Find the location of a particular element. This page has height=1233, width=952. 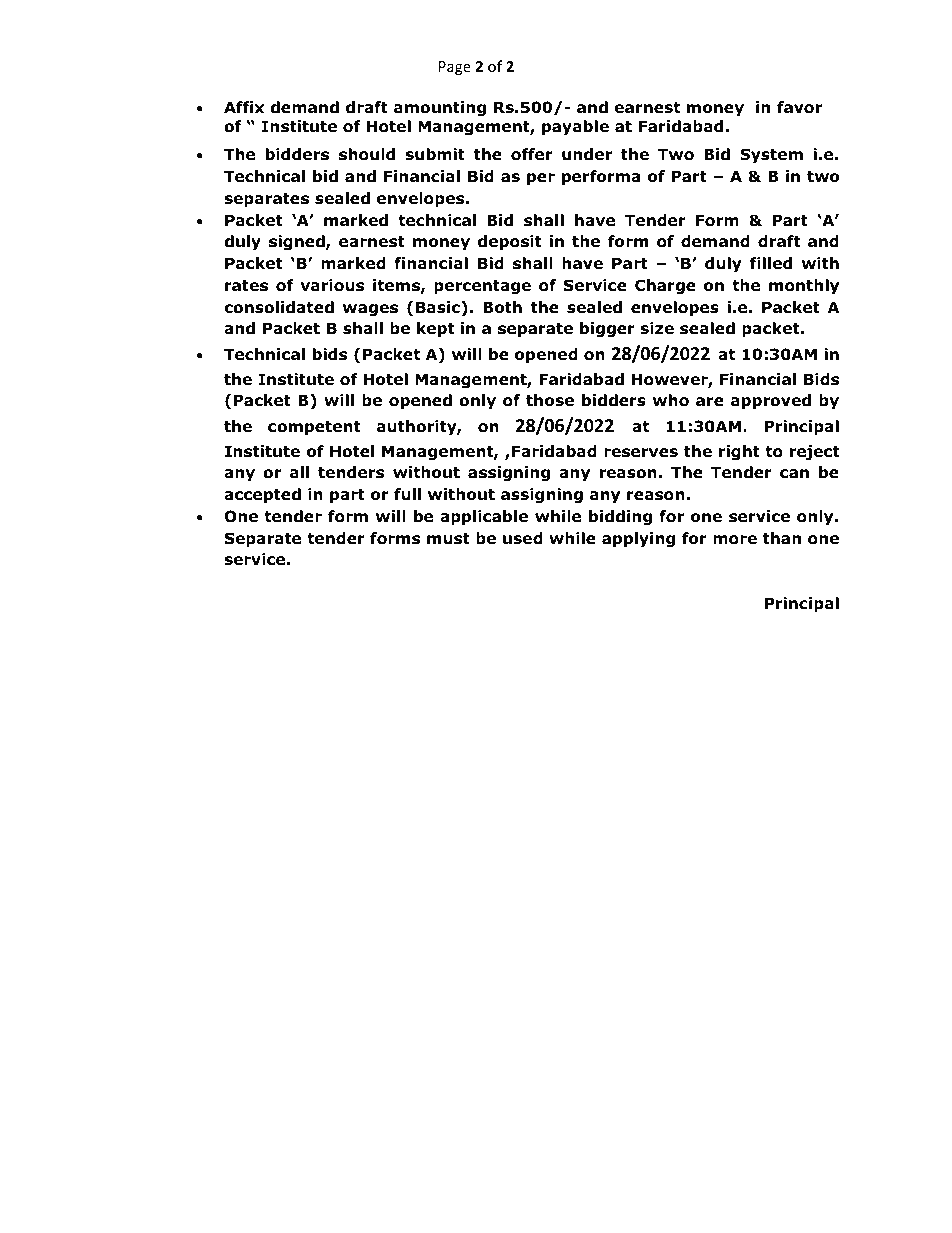

approved is located at coordinates (771, 401).
